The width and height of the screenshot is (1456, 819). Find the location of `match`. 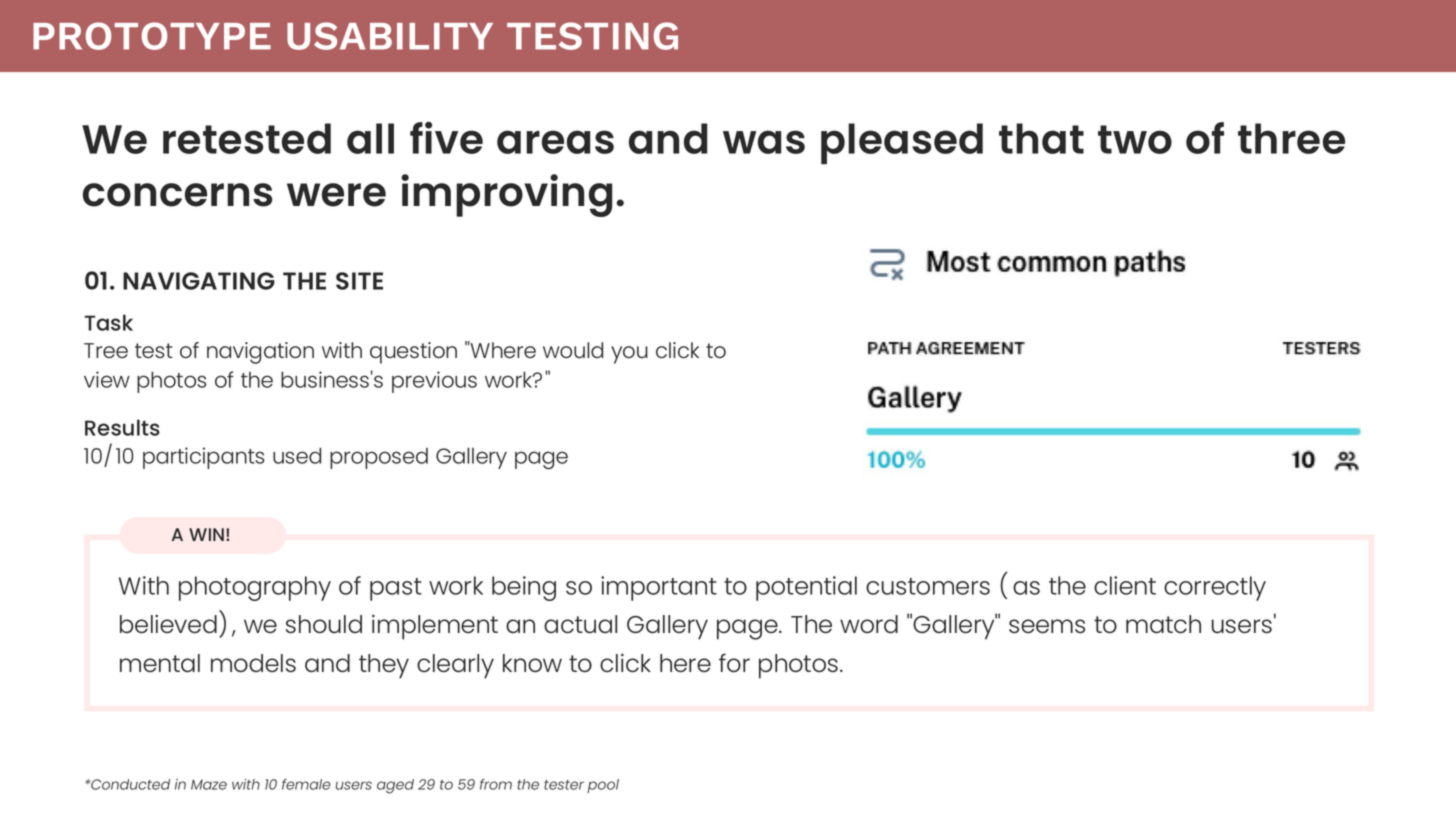

match is located at coordinates (1163, 624).
